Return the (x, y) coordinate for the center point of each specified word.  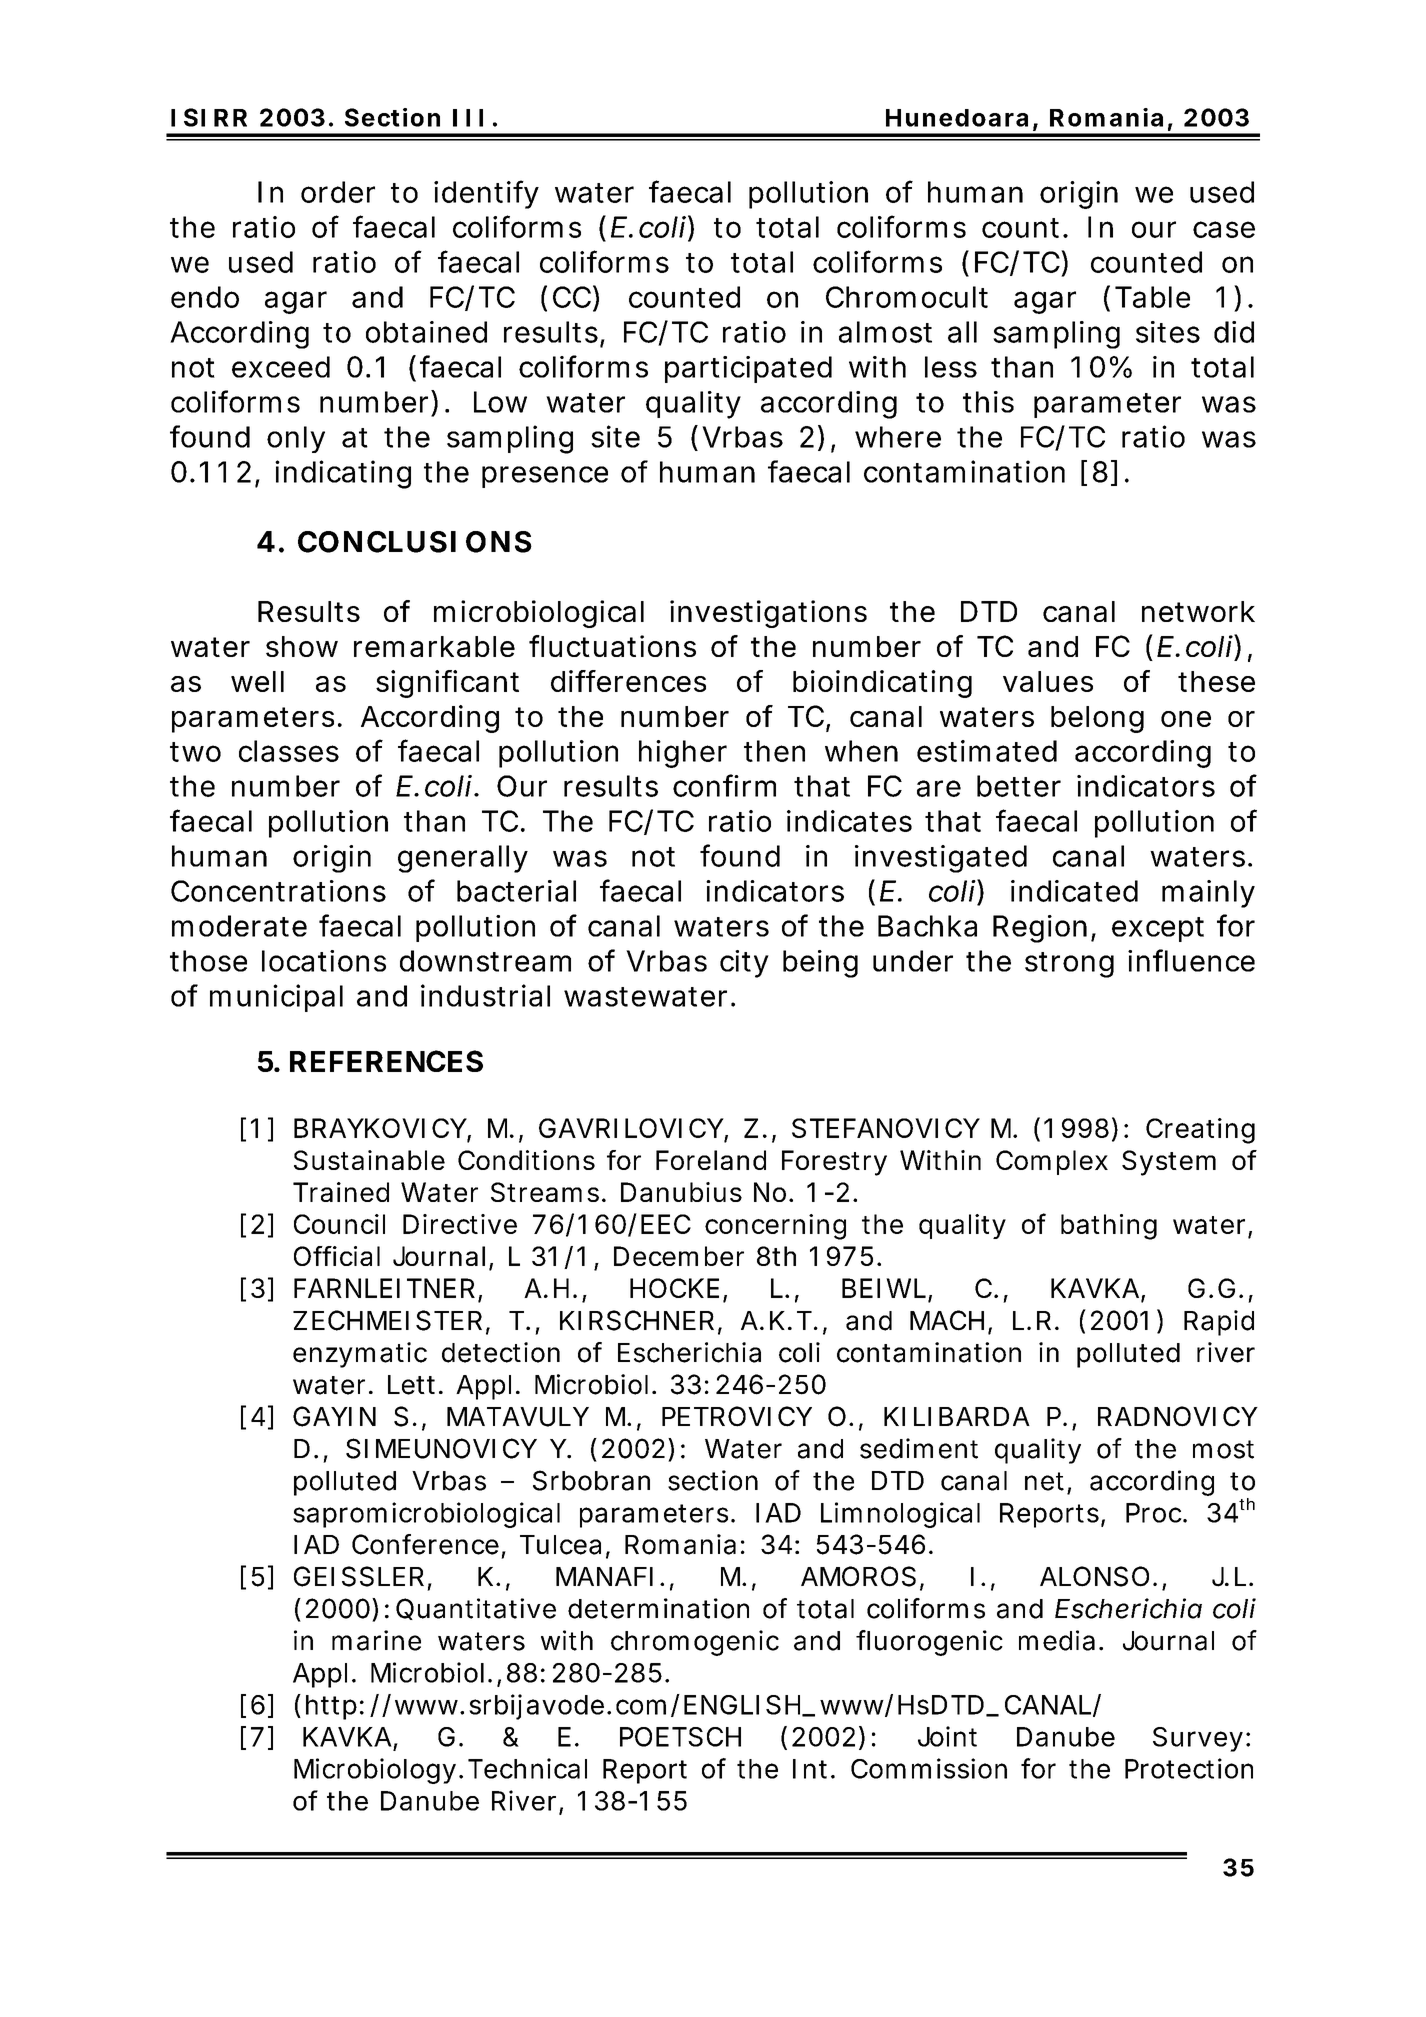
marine (376, 1640)
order (338, 192)
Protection (1189, 1768)
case (1224, 229)
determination (658, 1608)
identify (486, 194)
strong (1069, 965)
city (744, 964)
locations (324, 961)
